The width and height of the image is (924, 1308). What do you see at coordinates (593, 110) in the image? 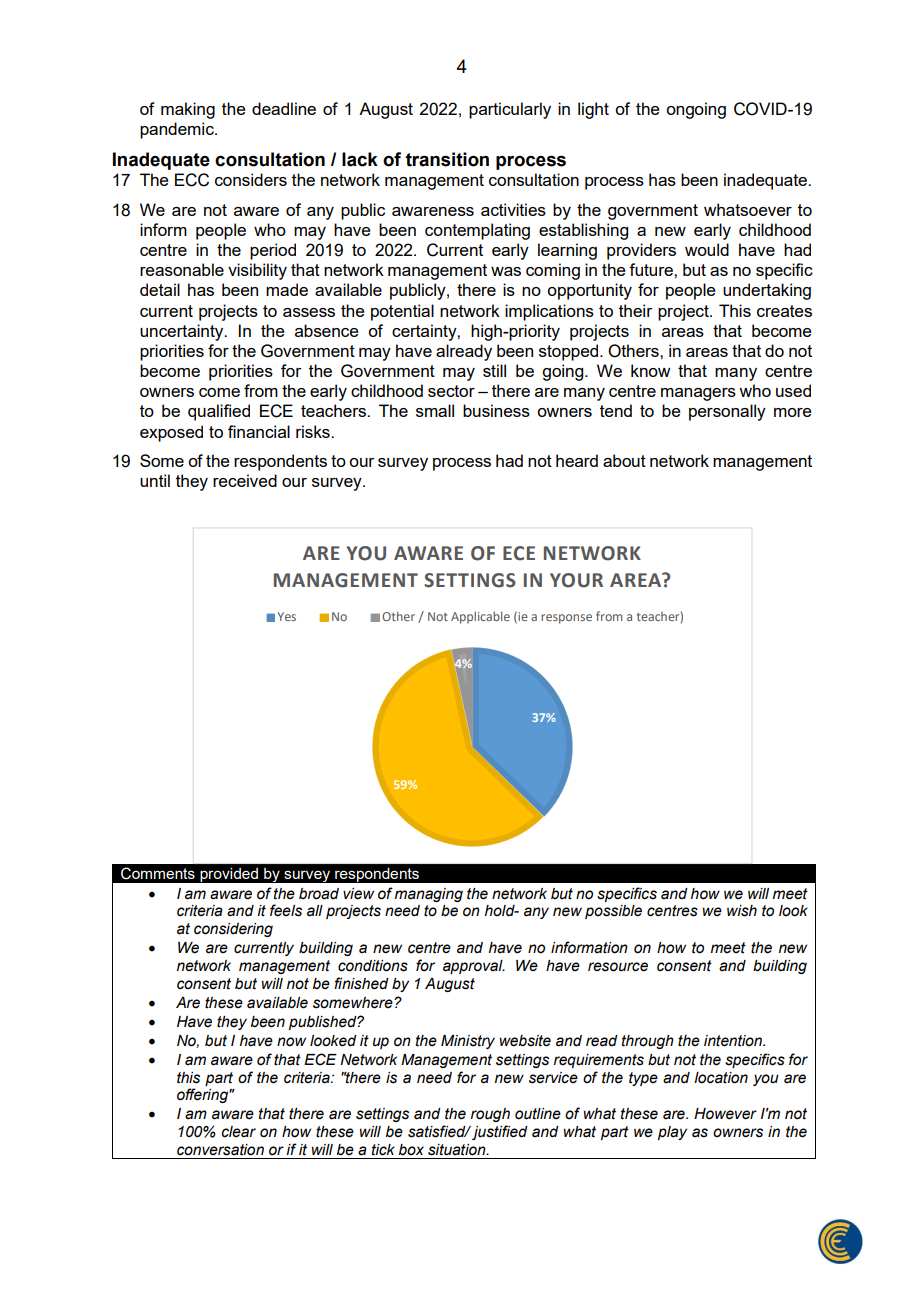
I see `light` at bounding box center [593, 110].
